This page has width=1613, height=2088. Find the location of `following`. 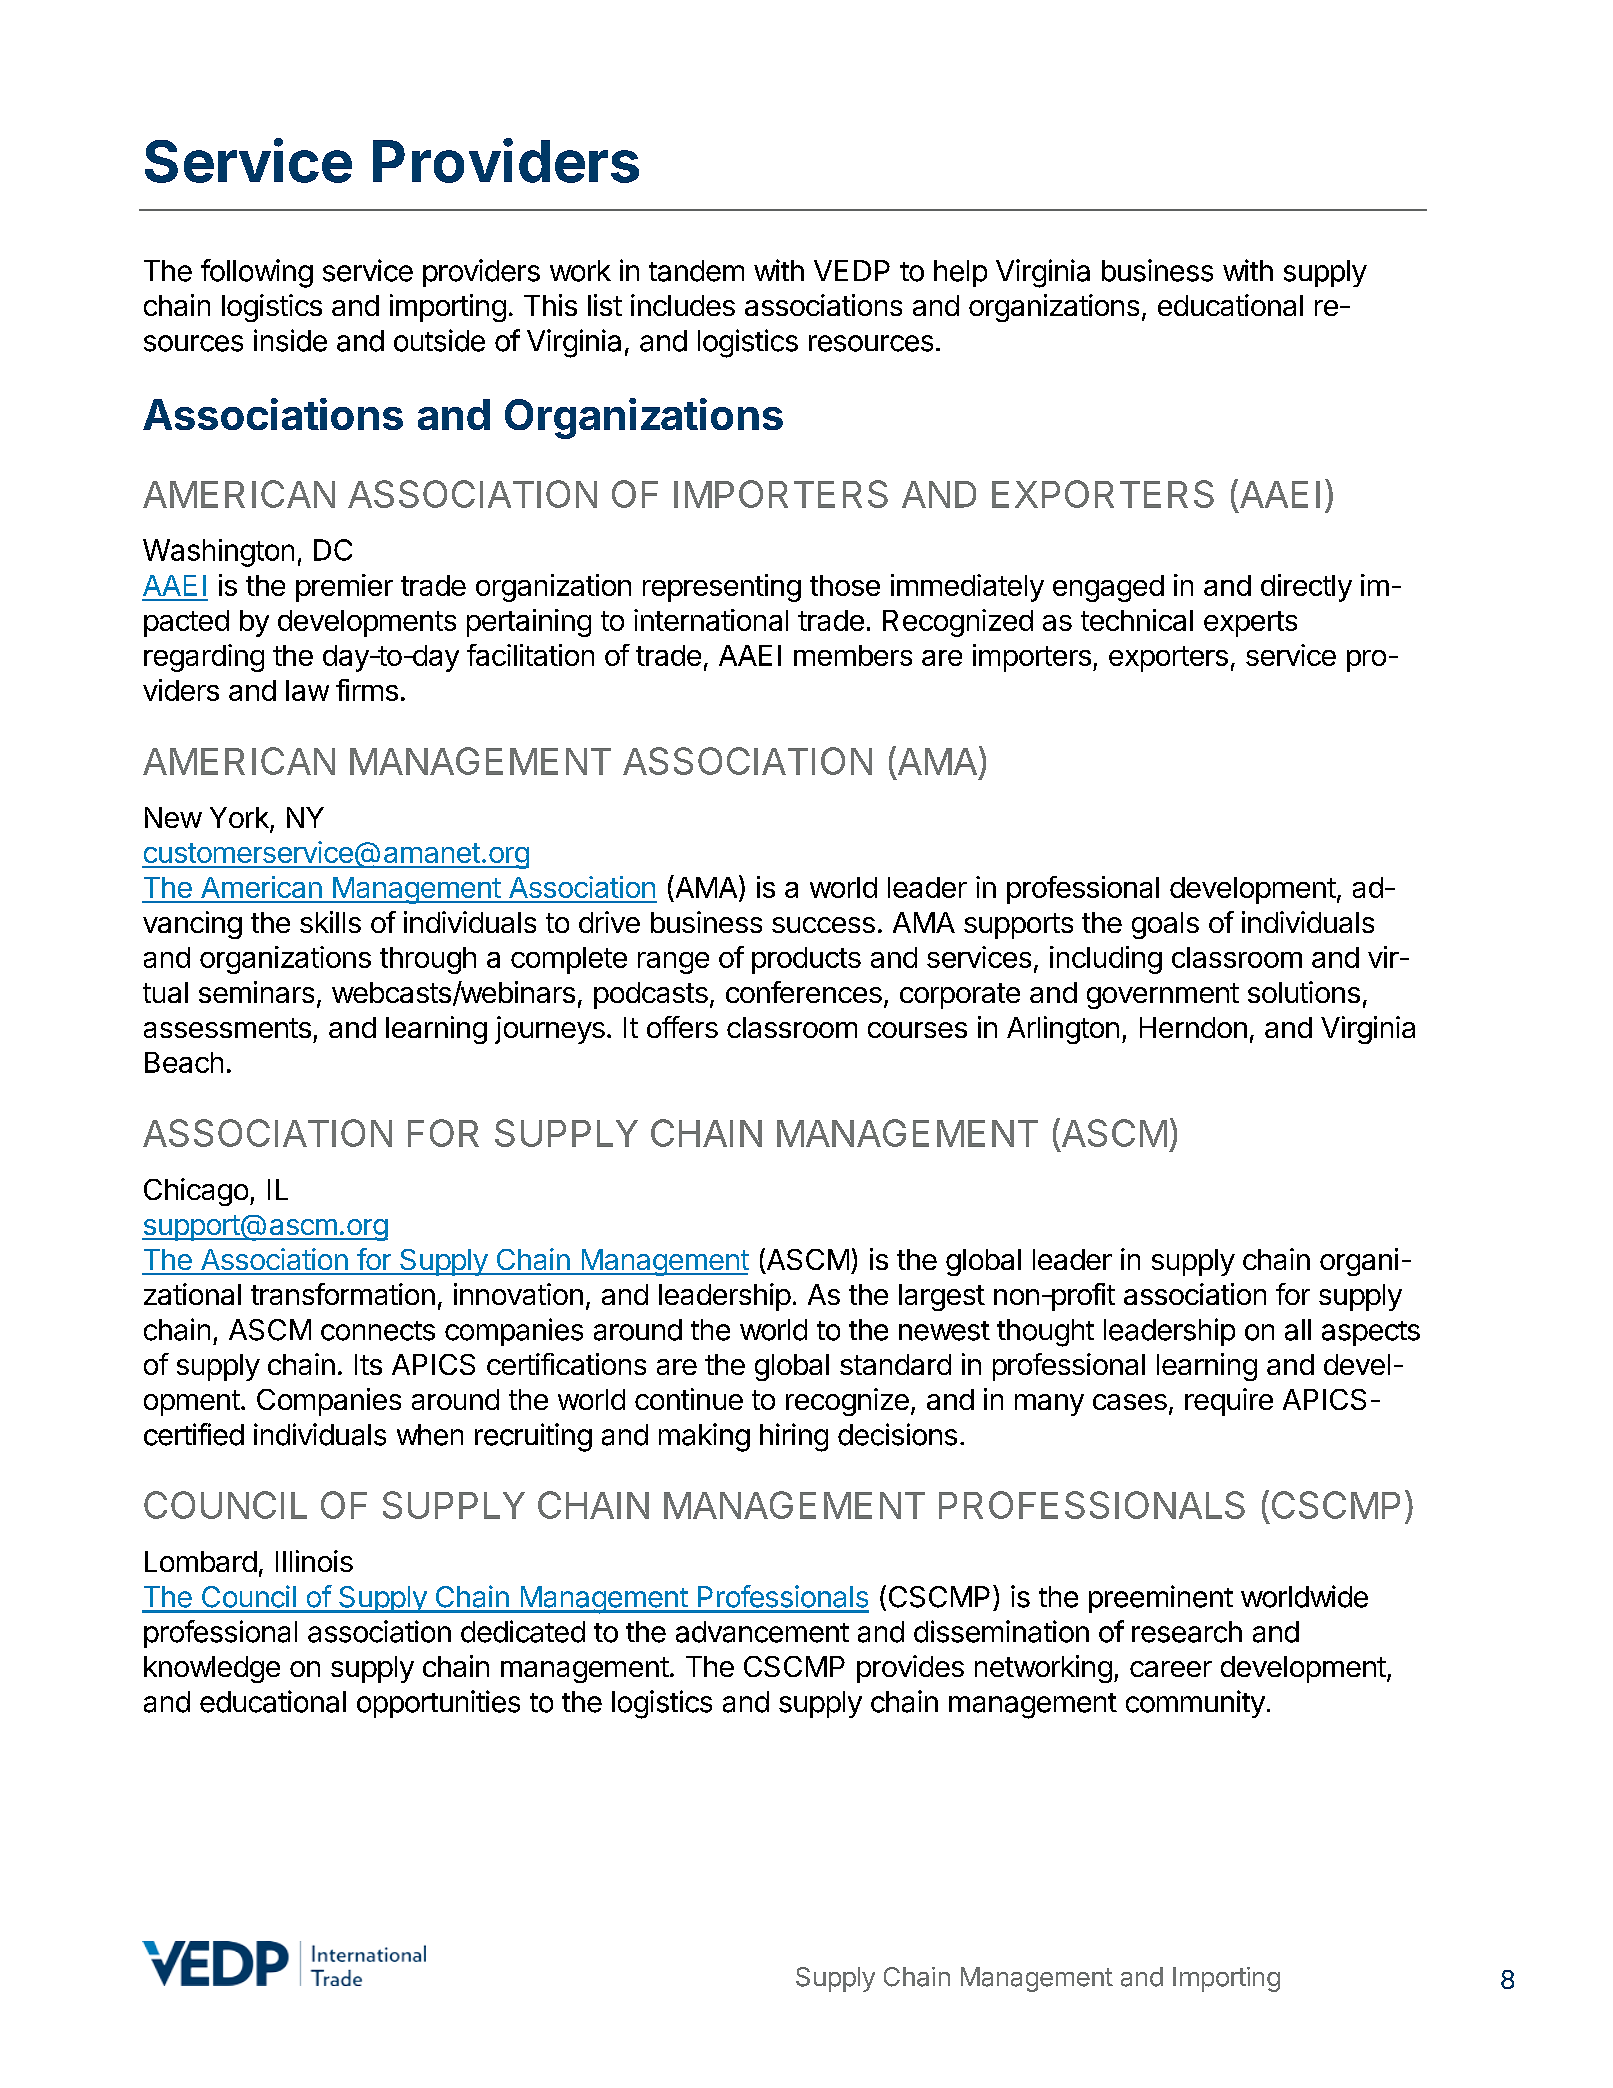

following is located at coordinates (257, 273).
